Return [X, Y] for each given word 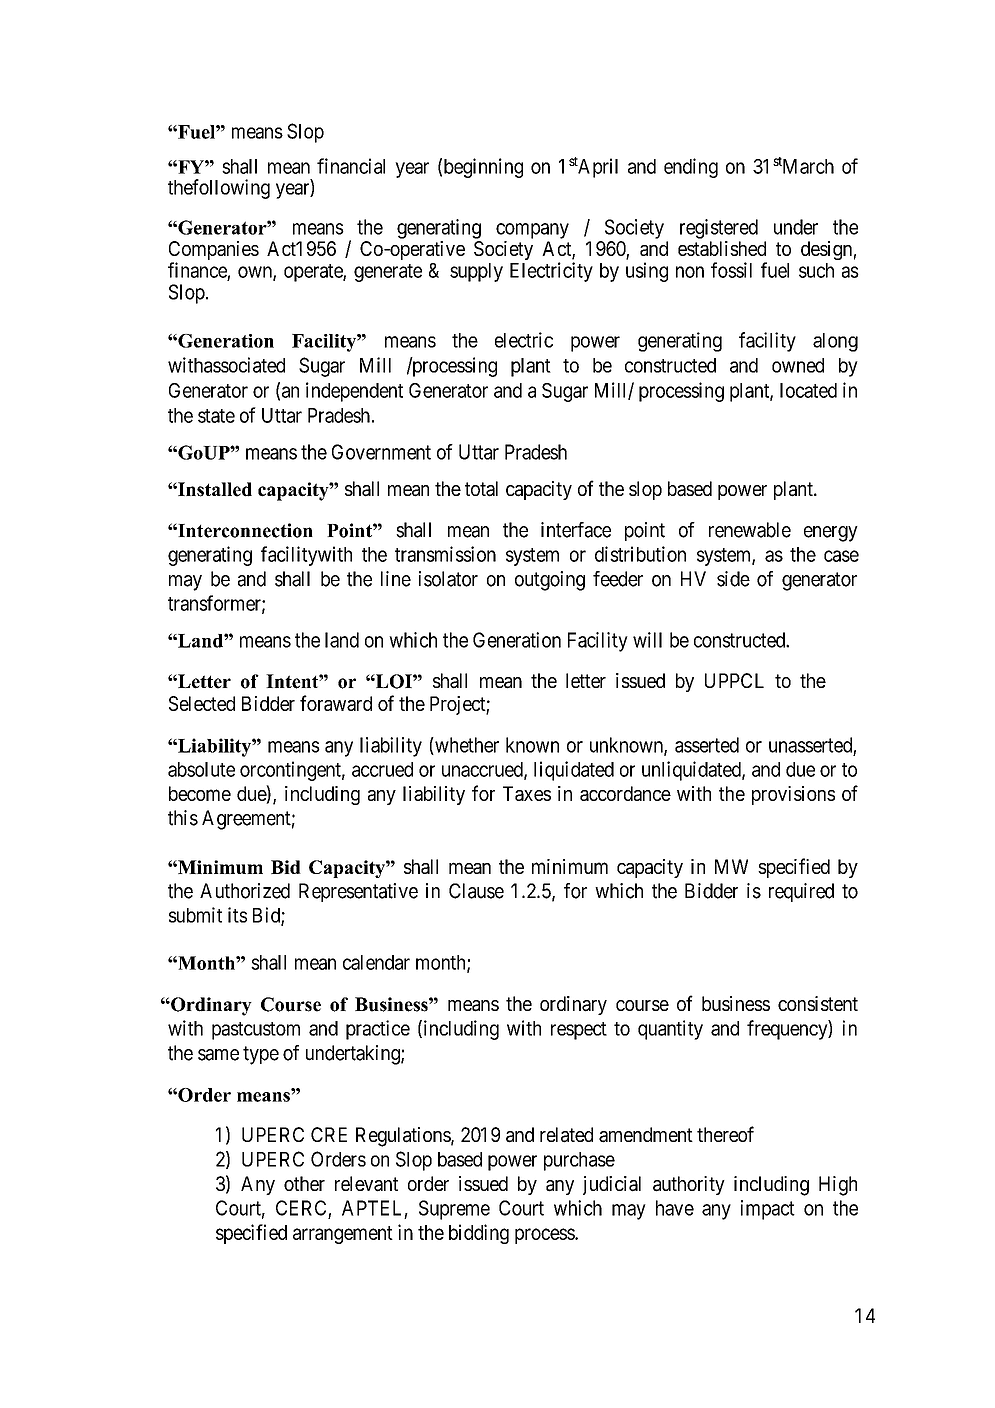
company [532, 231]
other [304, 1183]
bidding [479, 1234]
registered [719, 229]
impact [768, 1210]
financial [351, 166]
